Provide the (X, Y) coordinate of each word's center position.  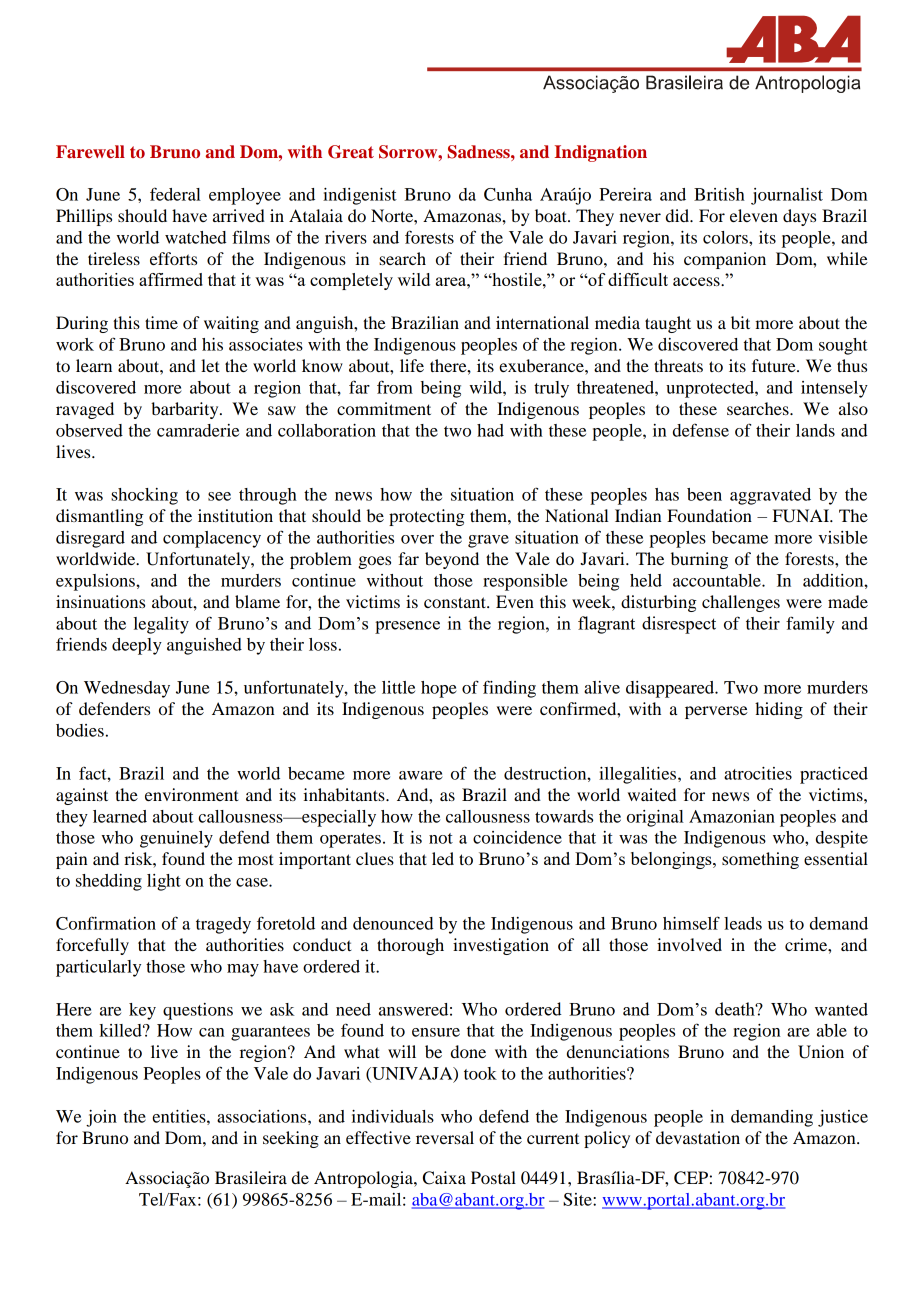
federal (175, 194)
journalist (787, 196)
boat (552, 215)
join (101, 1118)
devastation (698, 1137)
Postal (493, 1177)
